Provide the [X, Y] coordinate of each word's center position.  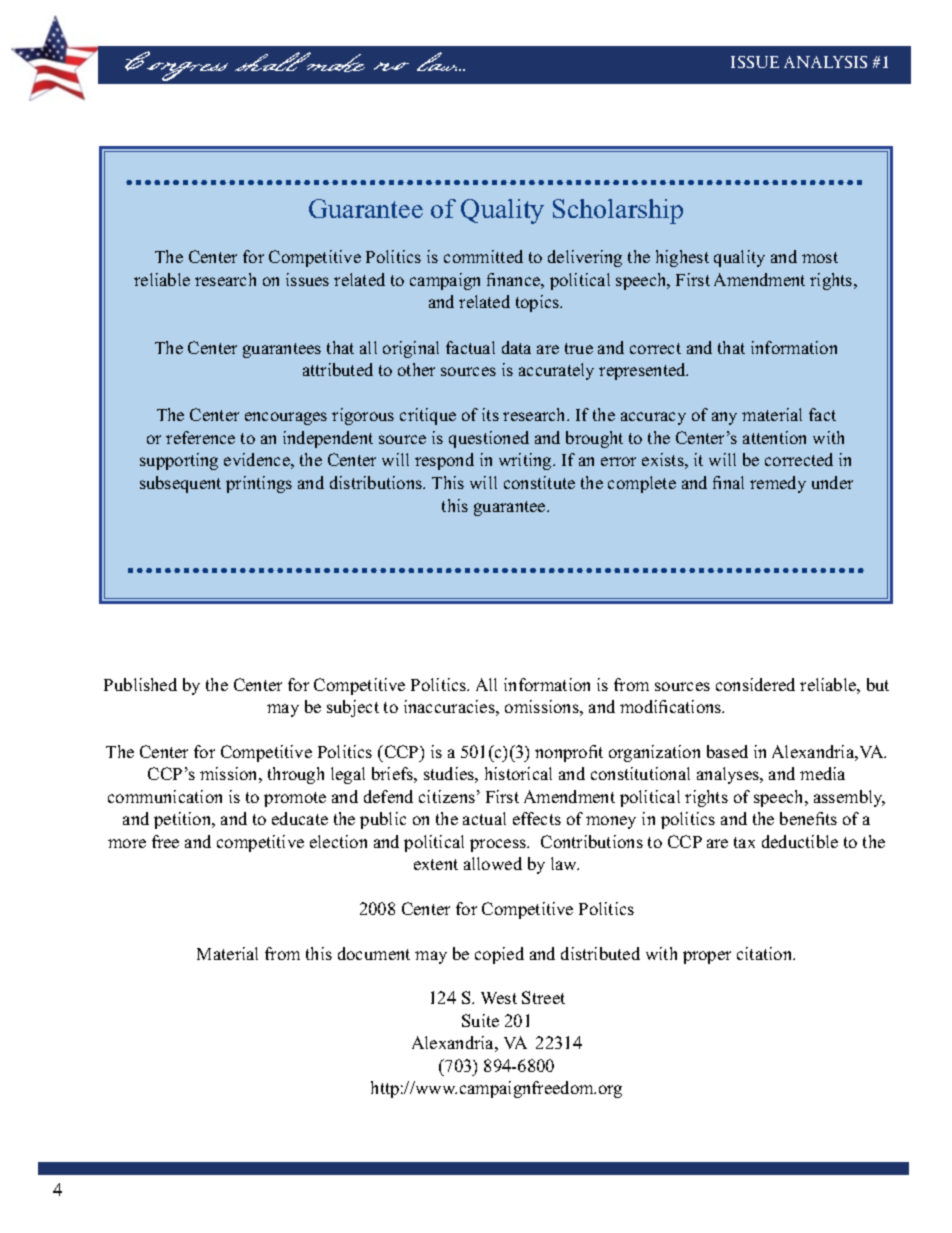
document [374, 953]
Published [140, 684]
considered [755, 684]
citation [766, 953]
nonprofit [569, 753]
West [499, 998]
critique [428, 416]
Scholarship [618, 211]
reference [200, 437]
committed [483, 256]
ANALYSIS [825, 62]
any [724, 418]
